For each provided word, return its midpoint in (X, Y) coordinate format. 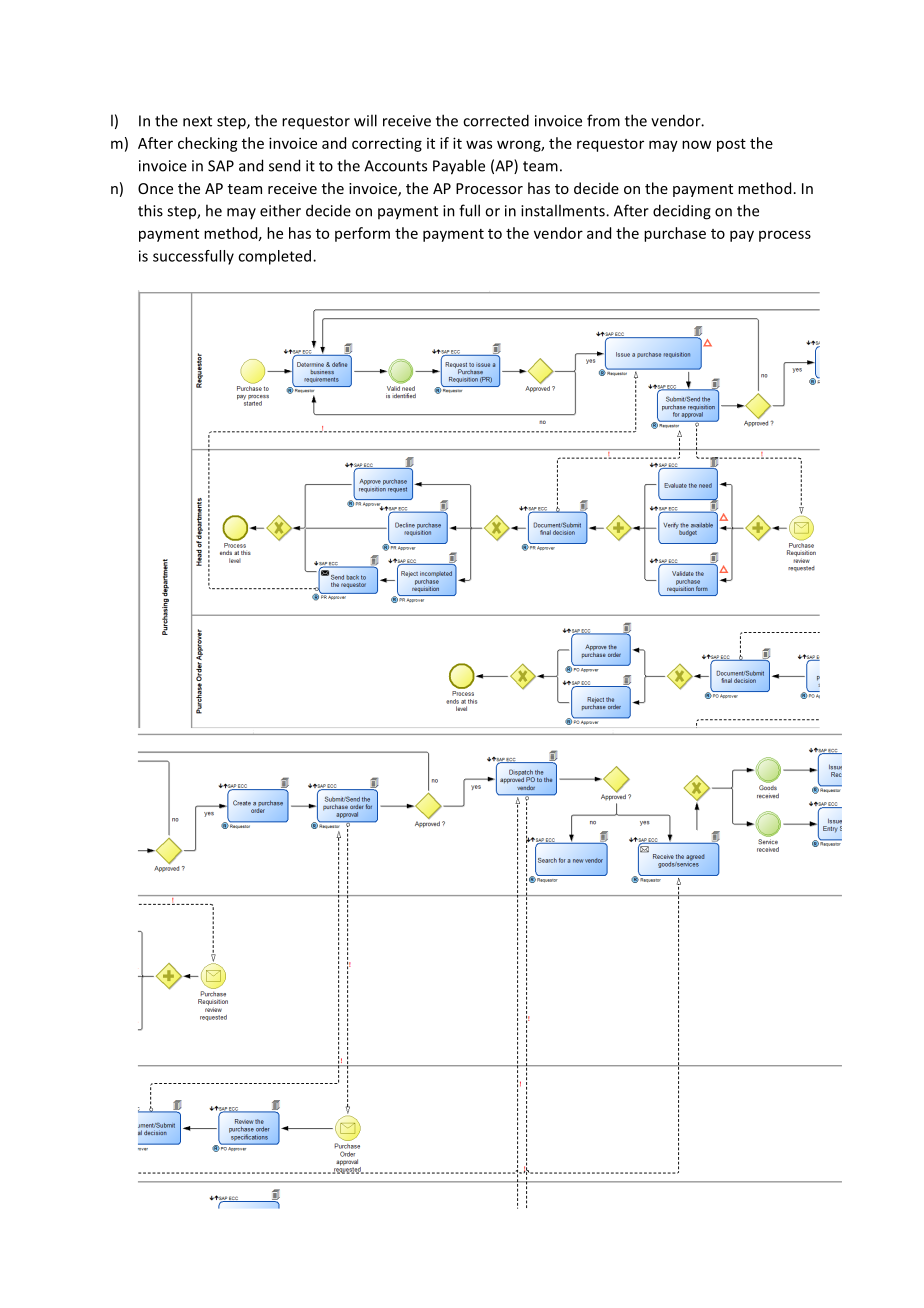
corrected (496, 120)
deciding (682, 212)
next (197, 121)
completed (276, 257)
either (280, 210)
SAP (221, 166)
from (603, 120)
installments (564, 210)
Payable (459, 167)
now (696, 144)
